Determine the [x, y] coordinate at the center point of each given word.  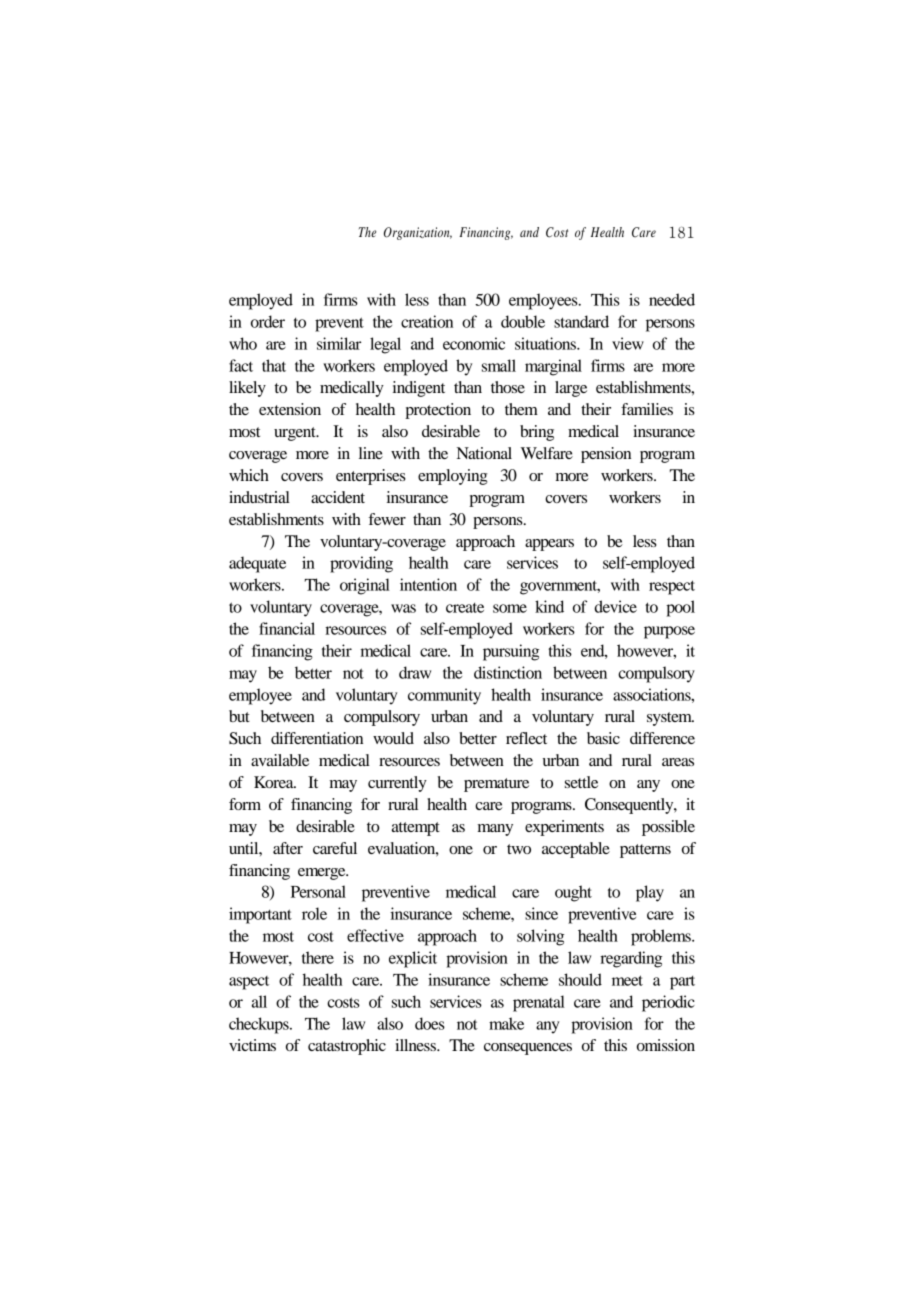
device [616, 606]
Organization [418, 233]
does [430, 1023]
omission [666, 1045]
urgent [296, 434]
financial [287, 628]
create [465, 608]
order [268, 321]
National [484, 453]
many [495, 830]
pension [606, 455]
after [288, 848]
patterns [645, 851]
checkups [260, 1025]
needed [672, 299]
